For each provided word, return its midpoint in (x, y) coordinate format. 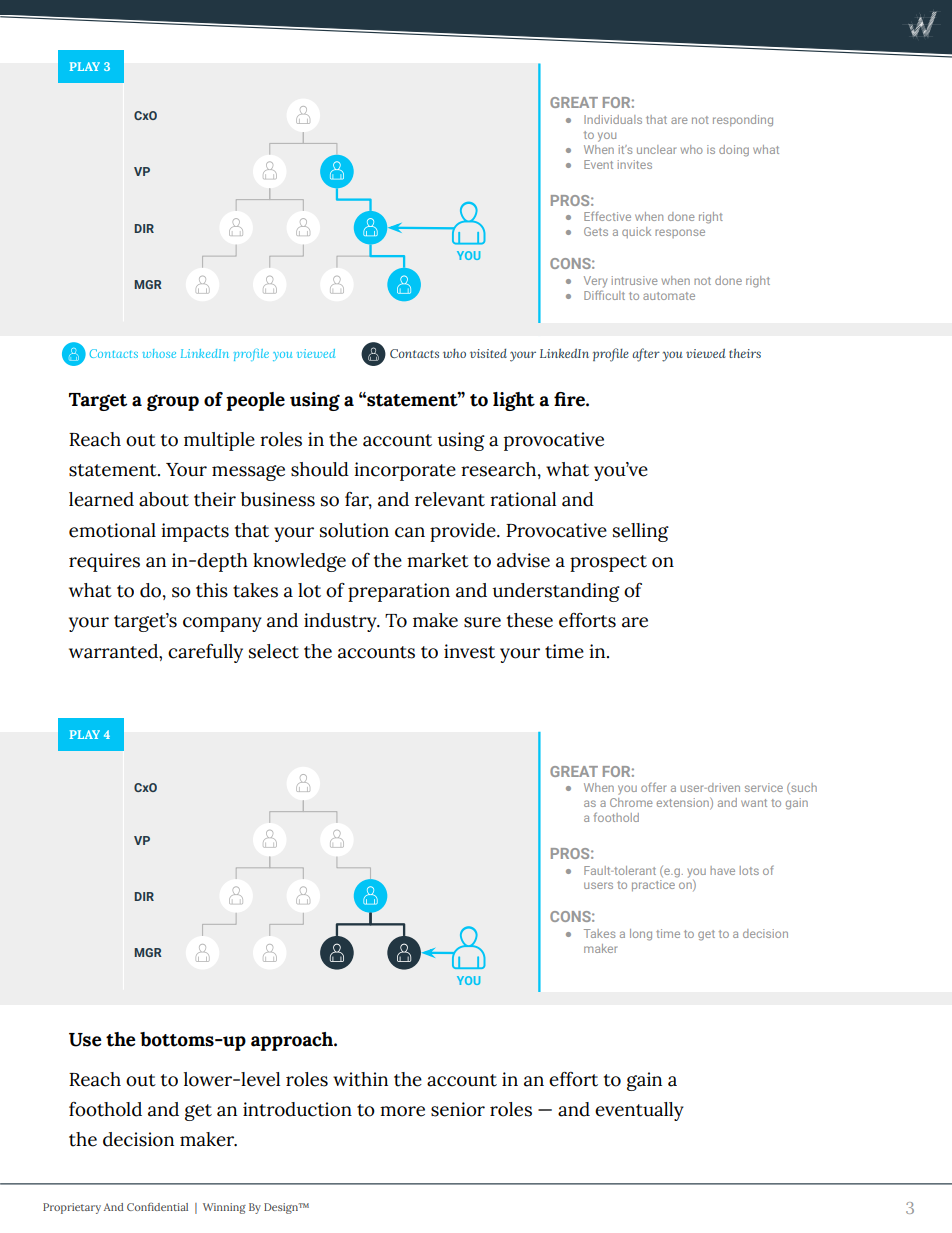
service (764, 787)
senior (458, 1109)
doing (734, 151)
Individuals (613, 119)
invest (469, 651)
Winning (224, 1208)
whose (159, 353)
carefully (205, 653)
